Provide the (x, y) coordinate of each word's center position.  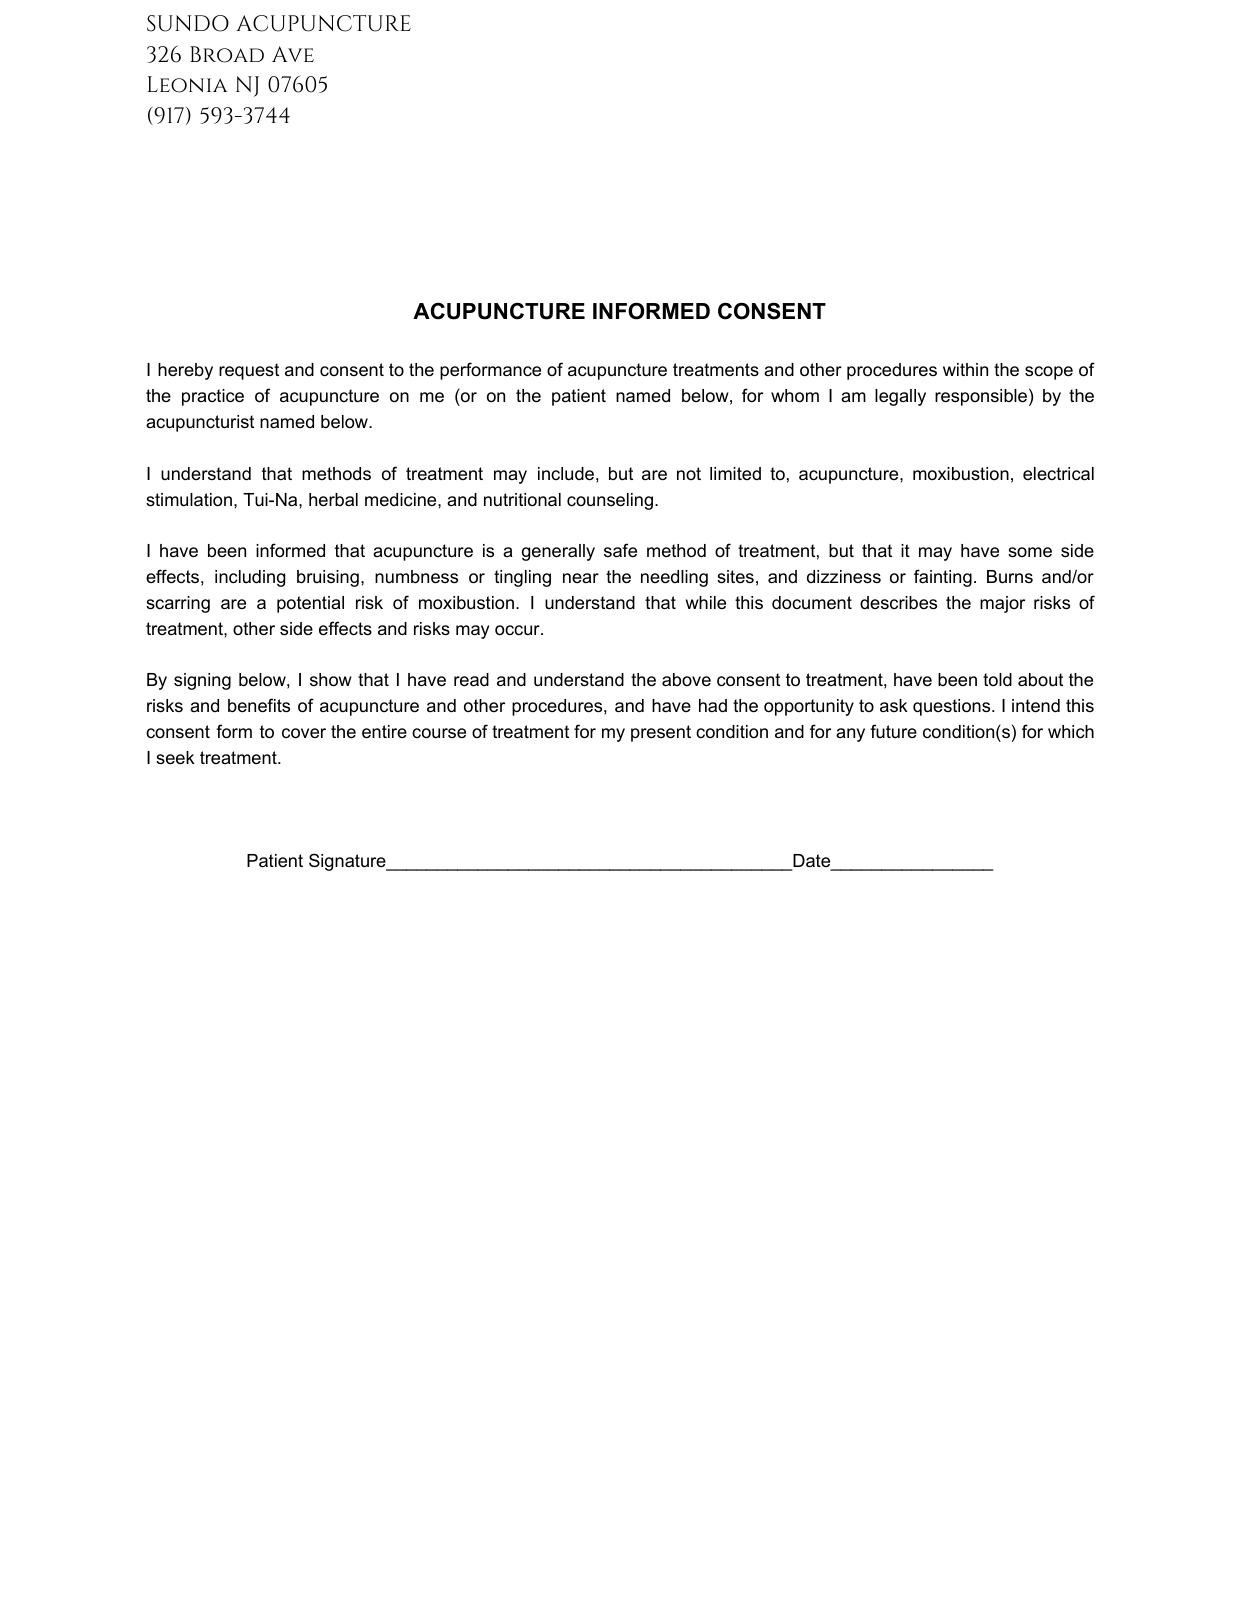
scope (1049, 373)
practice (213, 397)
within (965, 369)
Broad (227, 54)
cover (304, 733)
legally (900, 397)
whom (795, 396)
